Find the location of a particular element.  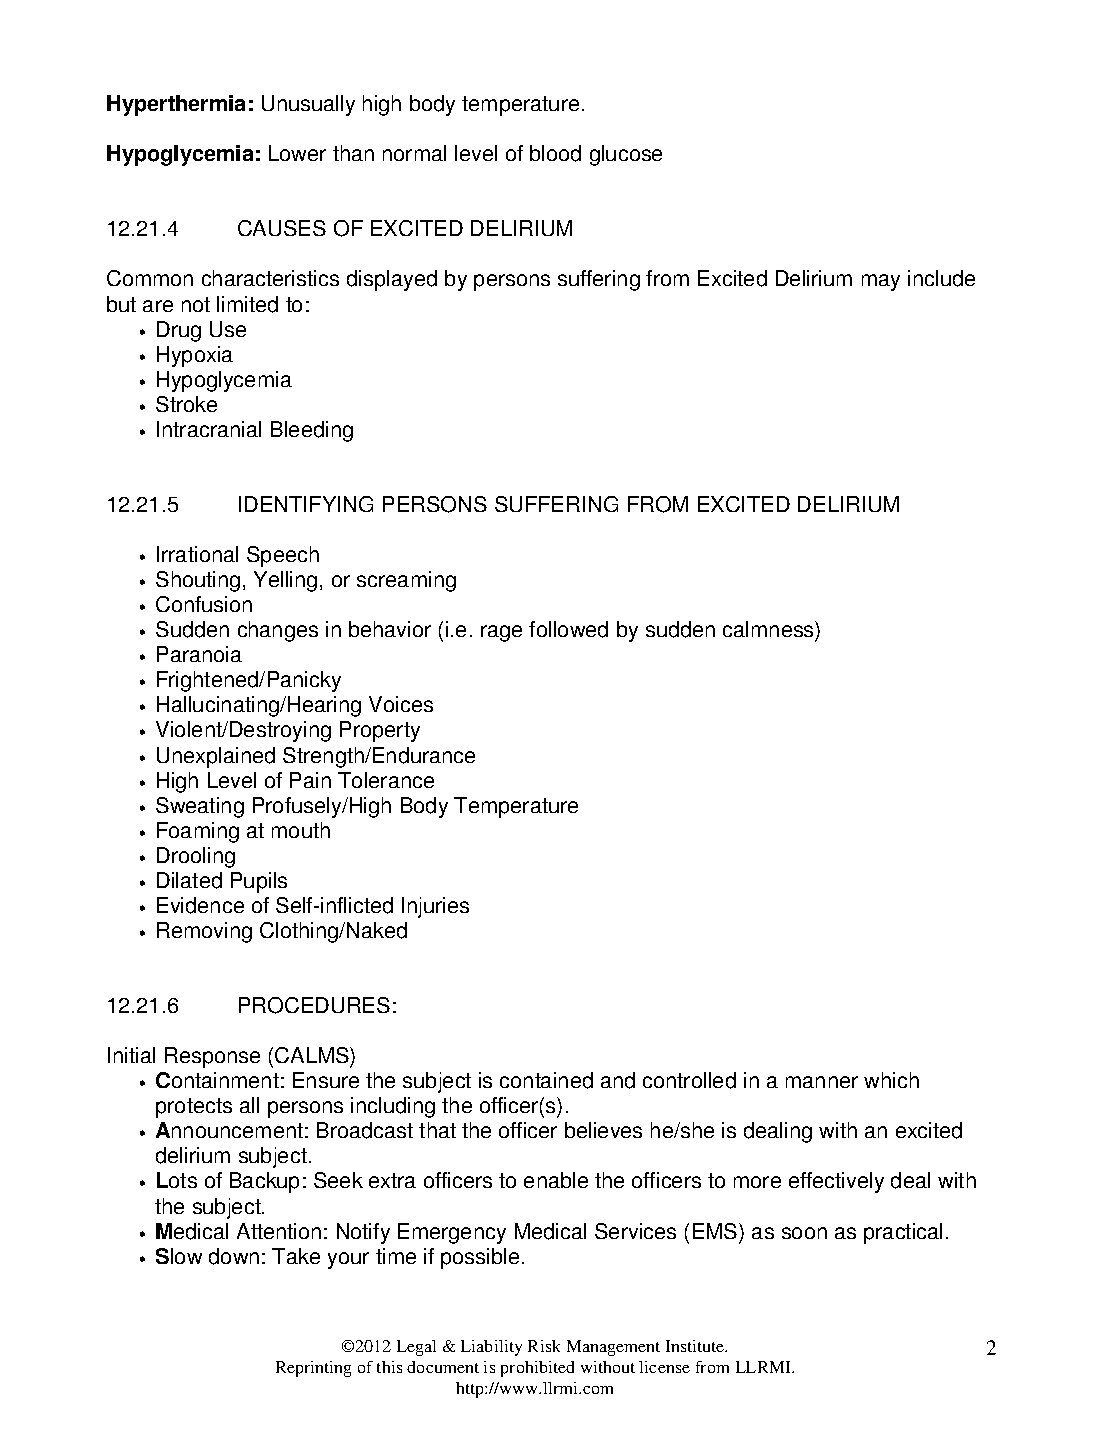

Hyperthermia is located at coordinates (176, 105).
